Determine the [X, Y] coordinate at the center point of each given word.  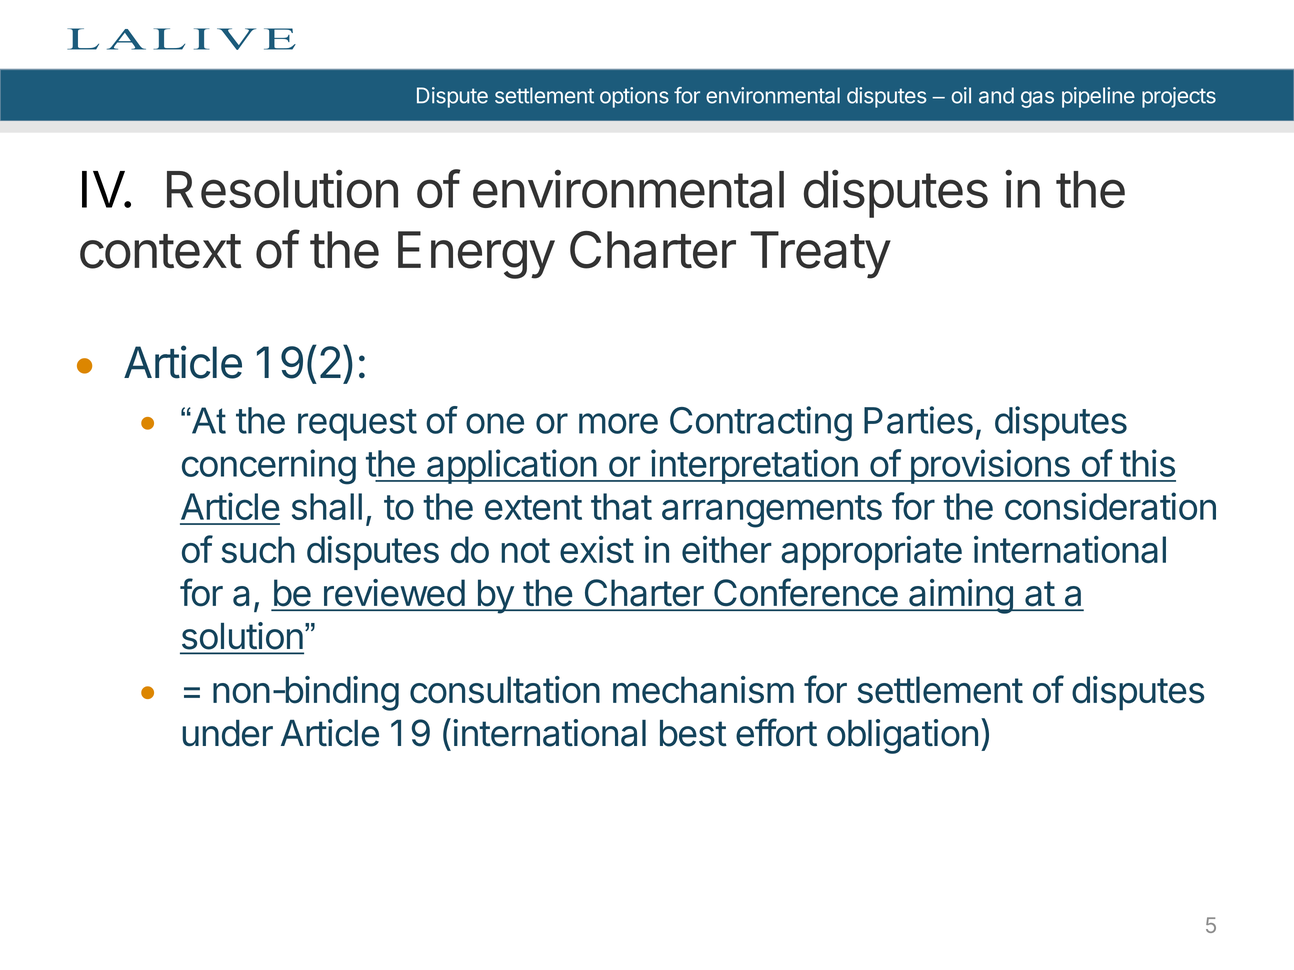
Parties [918, 420]
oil [961, 95]
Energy [476, 255]
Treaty [820, 255]
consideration [1110, 506]
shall [327, 506]
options [634, 97]
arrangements [772, 511]
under [227, 733]
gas [1037, 99]
